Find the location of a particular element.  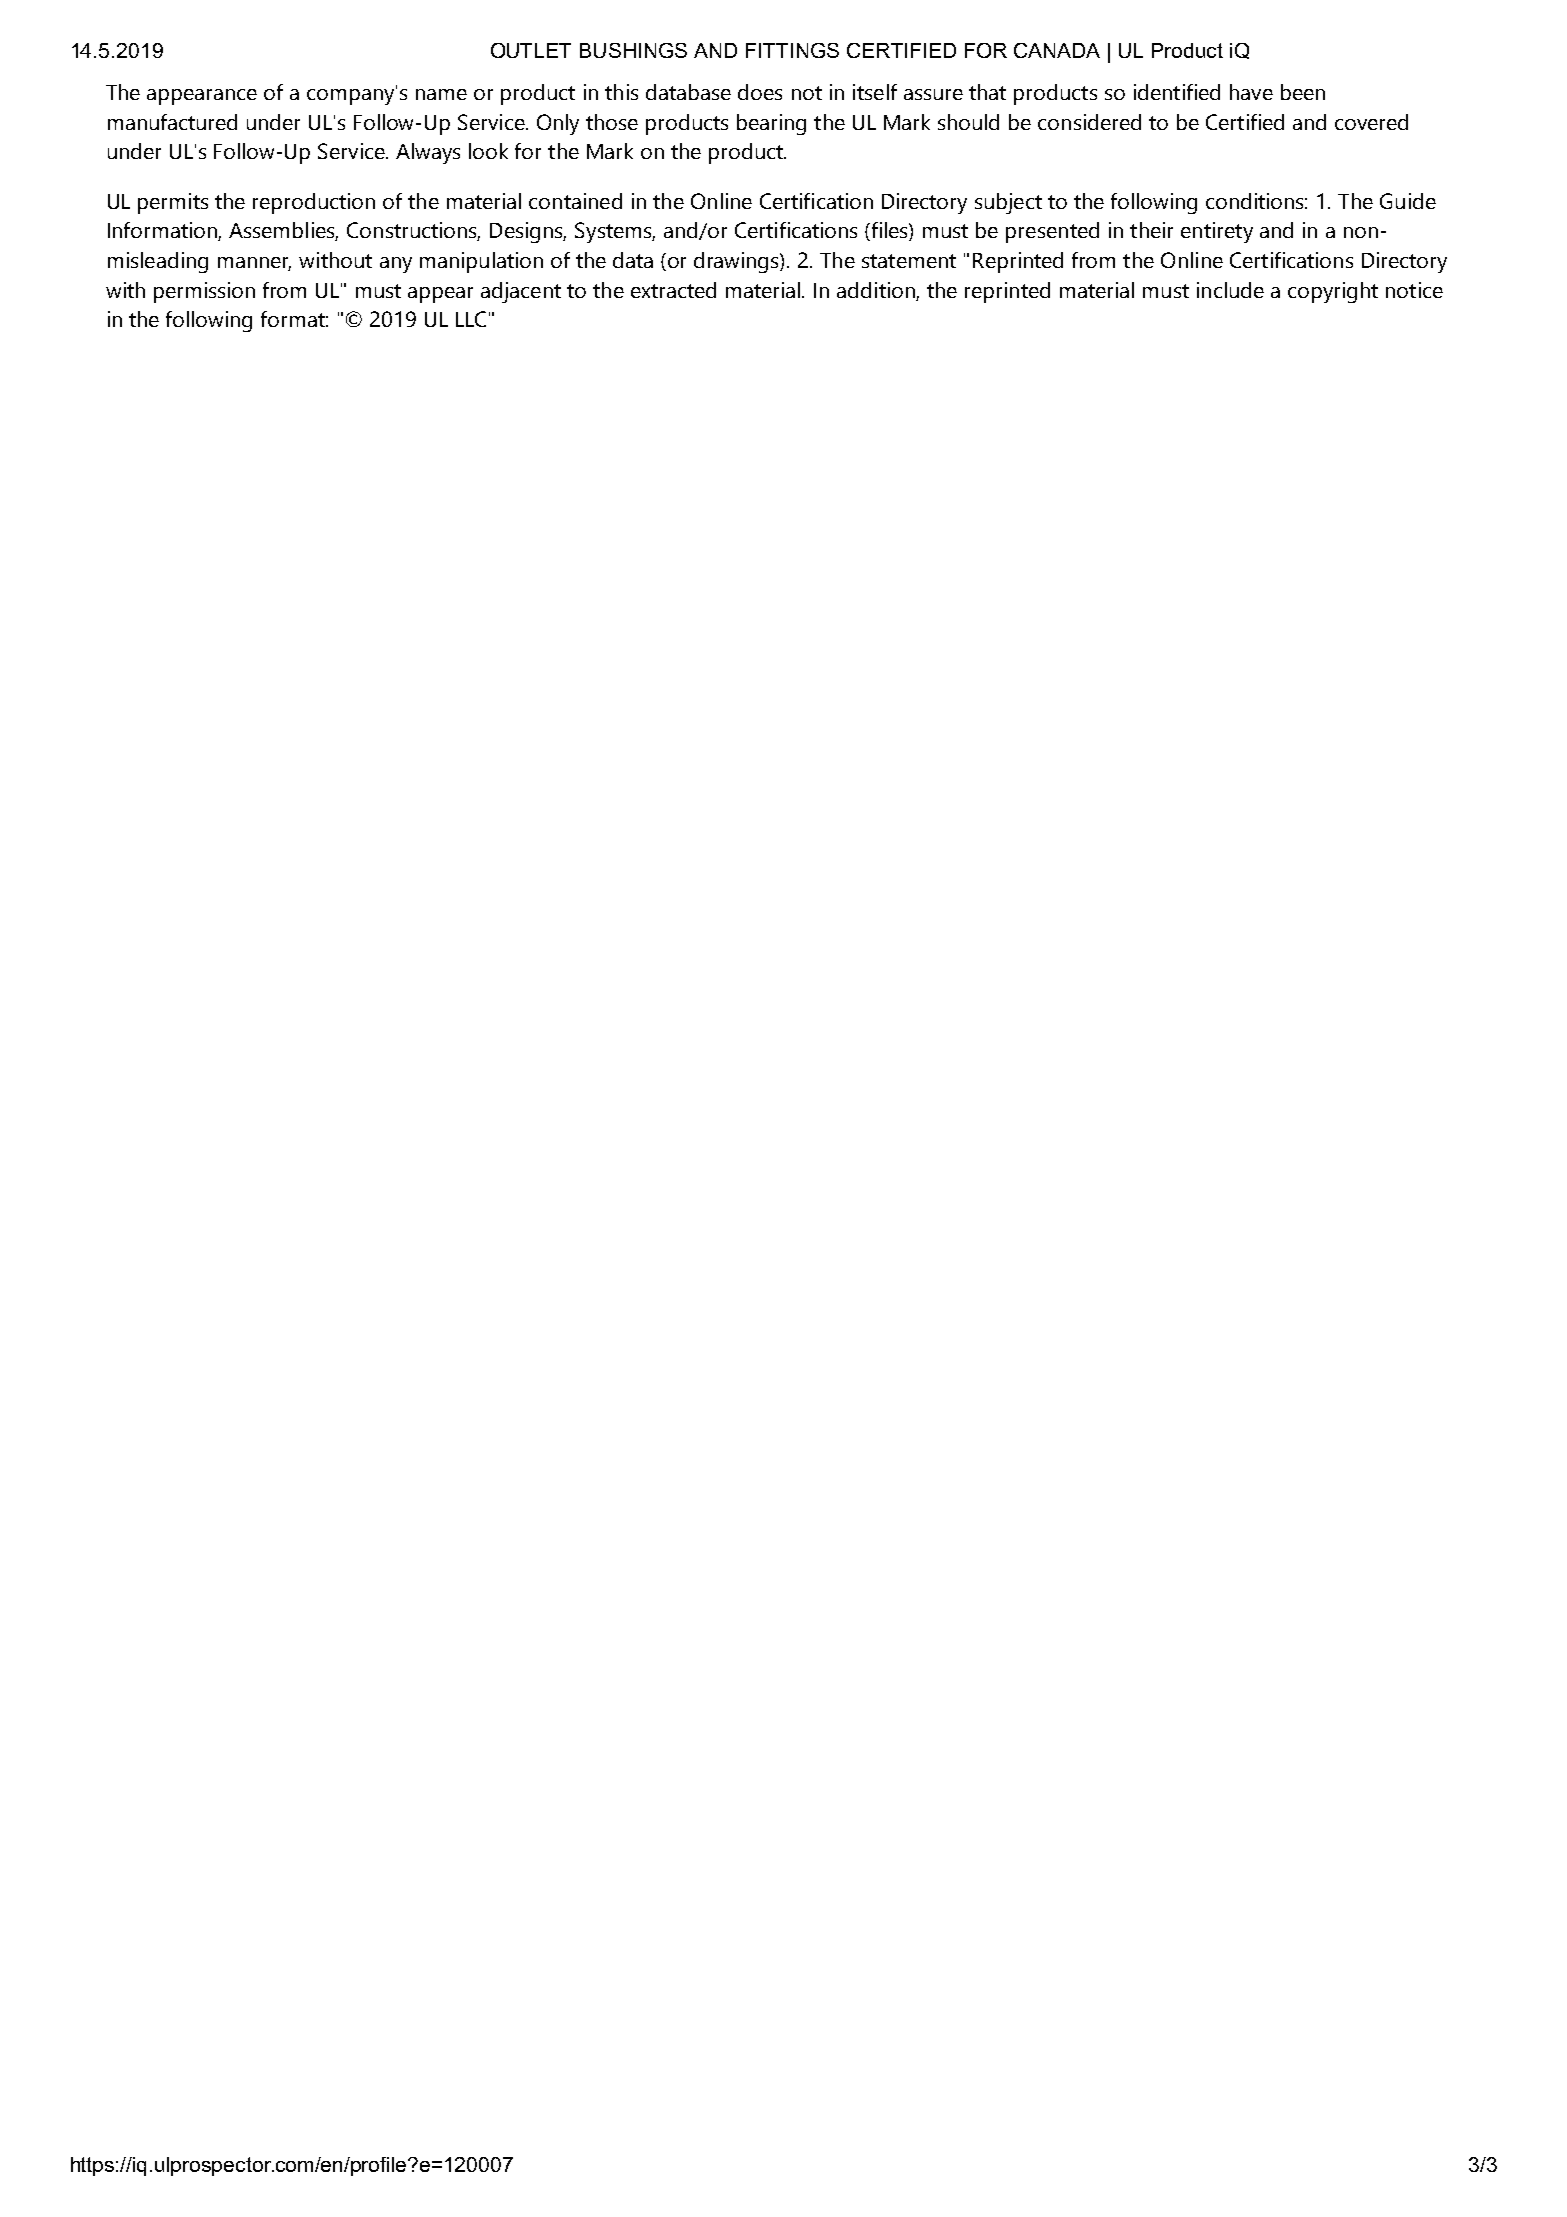

LLC is located at coordinates (471, 319).
